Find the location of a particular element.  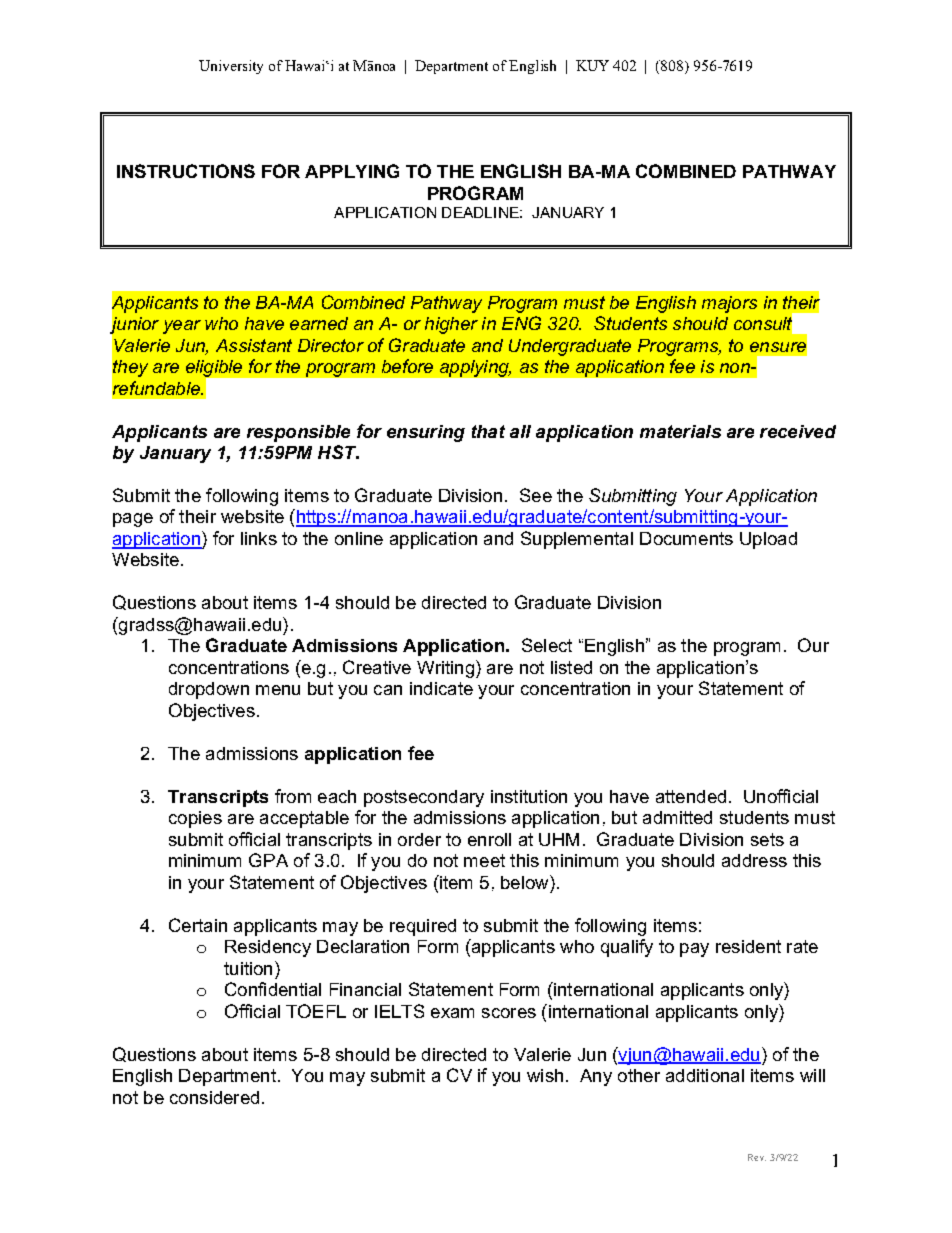

University is located at coordinates (231, 67).
